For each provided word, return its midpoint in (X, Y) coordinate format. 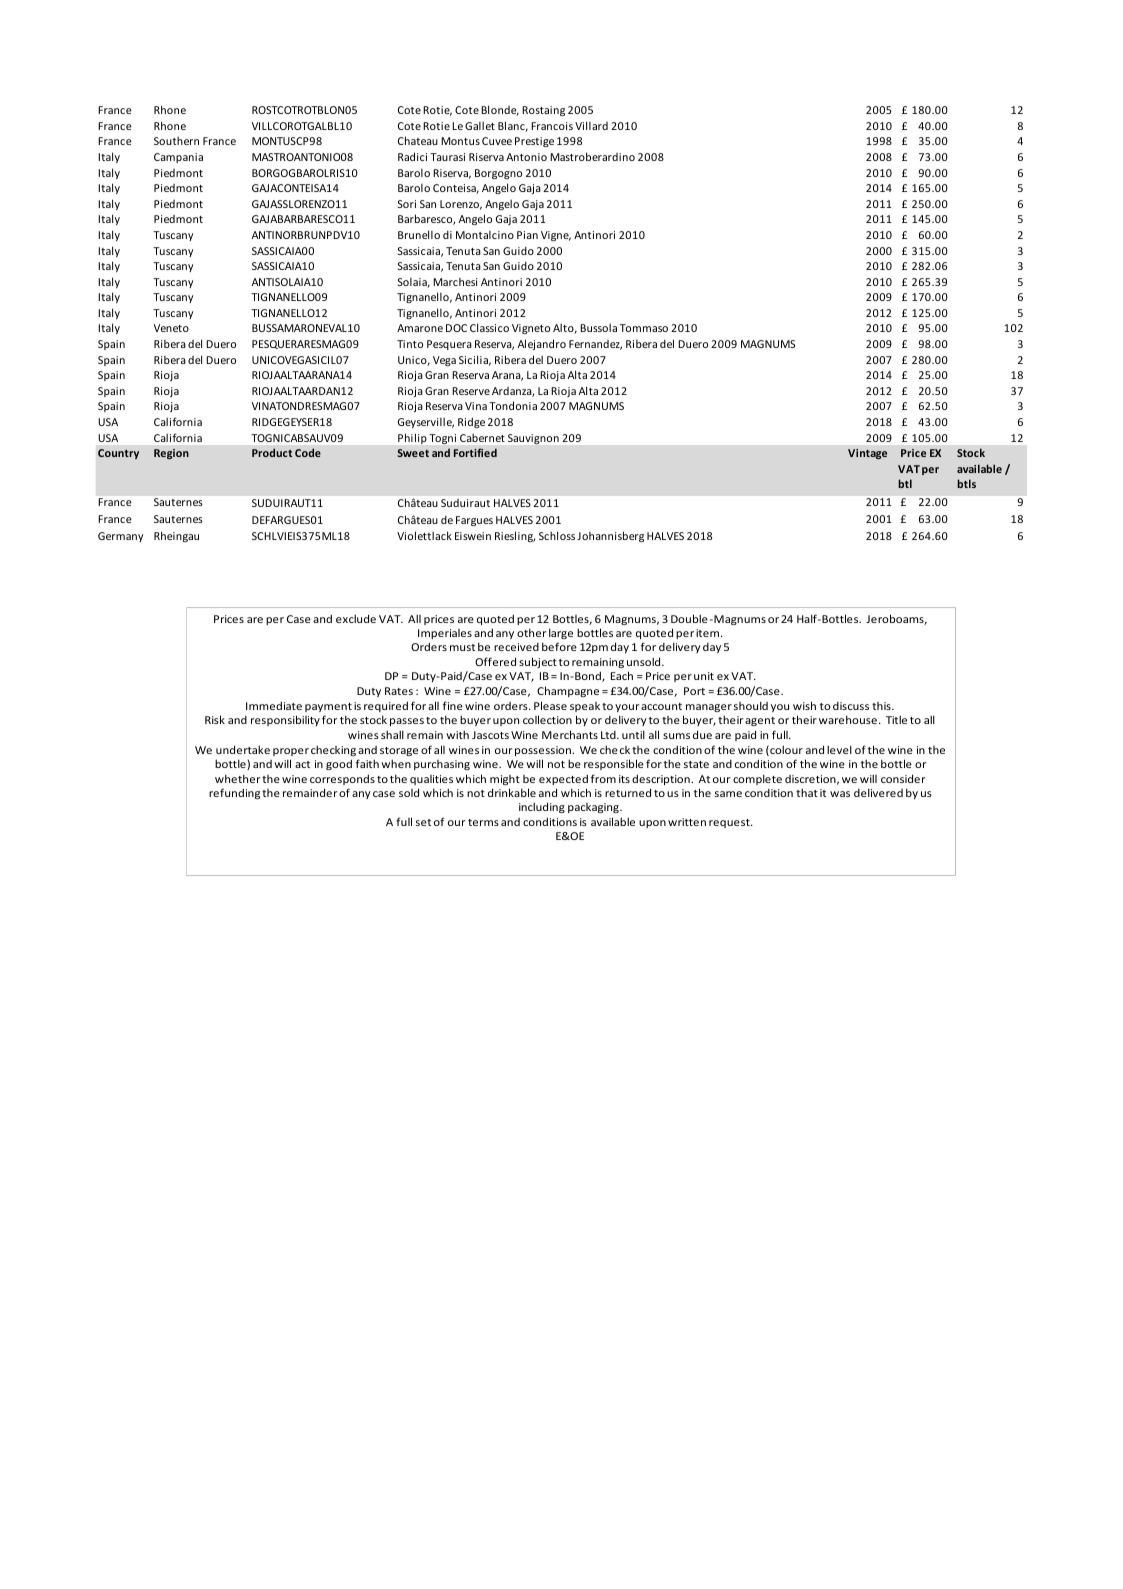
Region (171, 454)
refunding (234, 793)
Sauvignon (533, 439)
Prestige (534, 142)
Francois (552, 126)
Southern (176, 140)
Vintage (867, 454)
